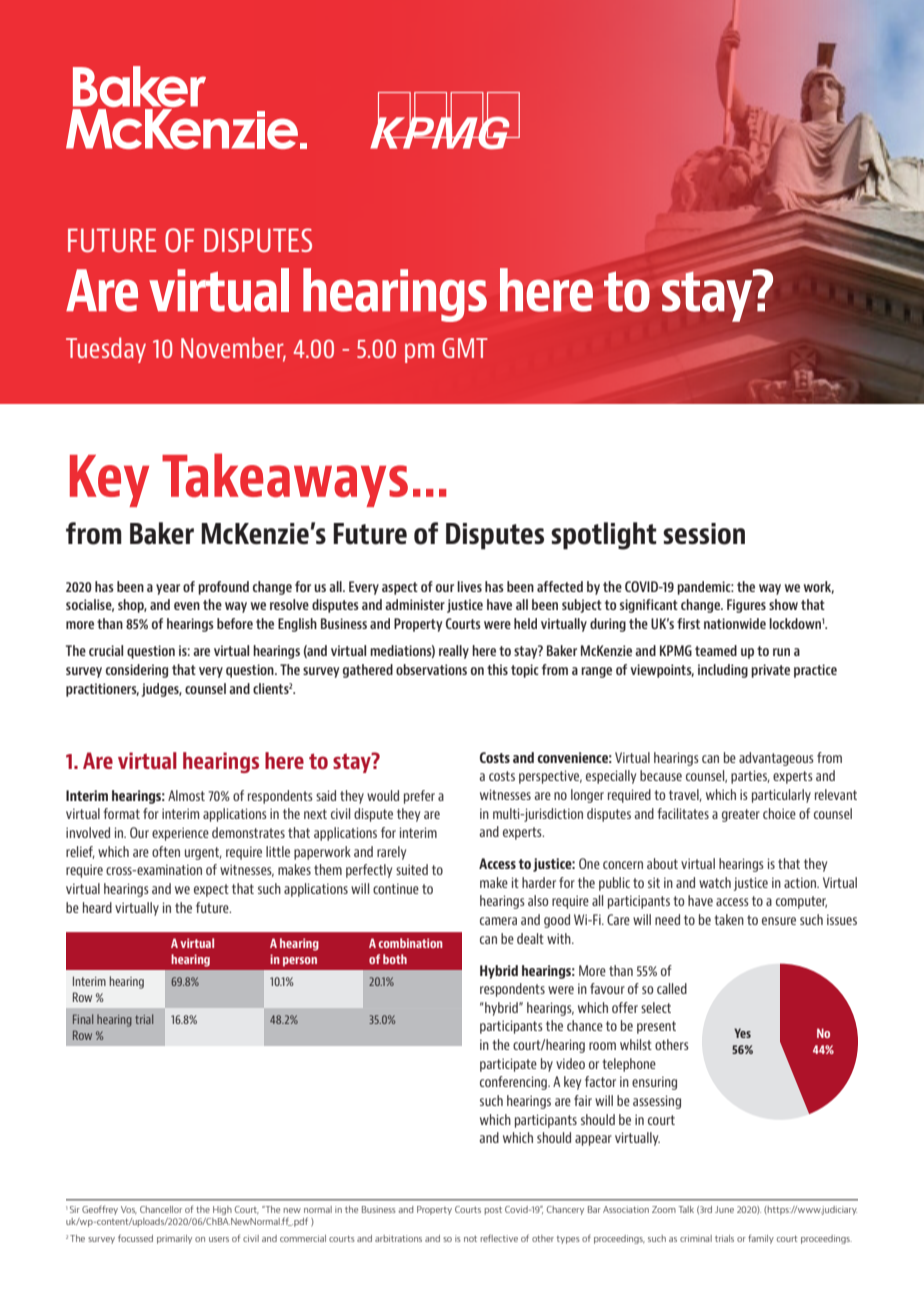  What do you see at coordinates (465, 348) in the screenshot?
I see `GMT` at bounding box center [465, 348].
